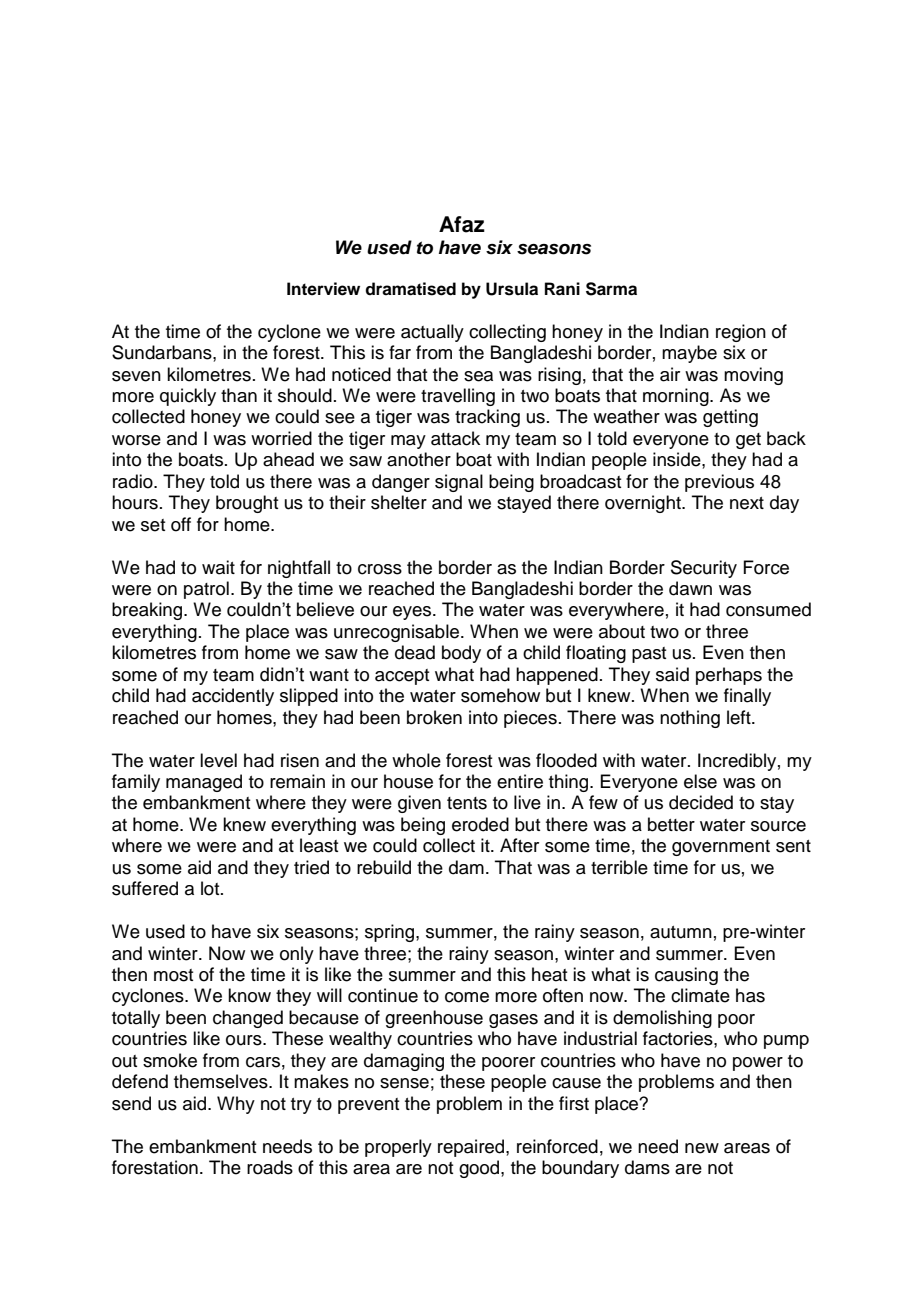 The height and width of the screenshot is (1308, 924). I want to click on left, so click(740, 717).
